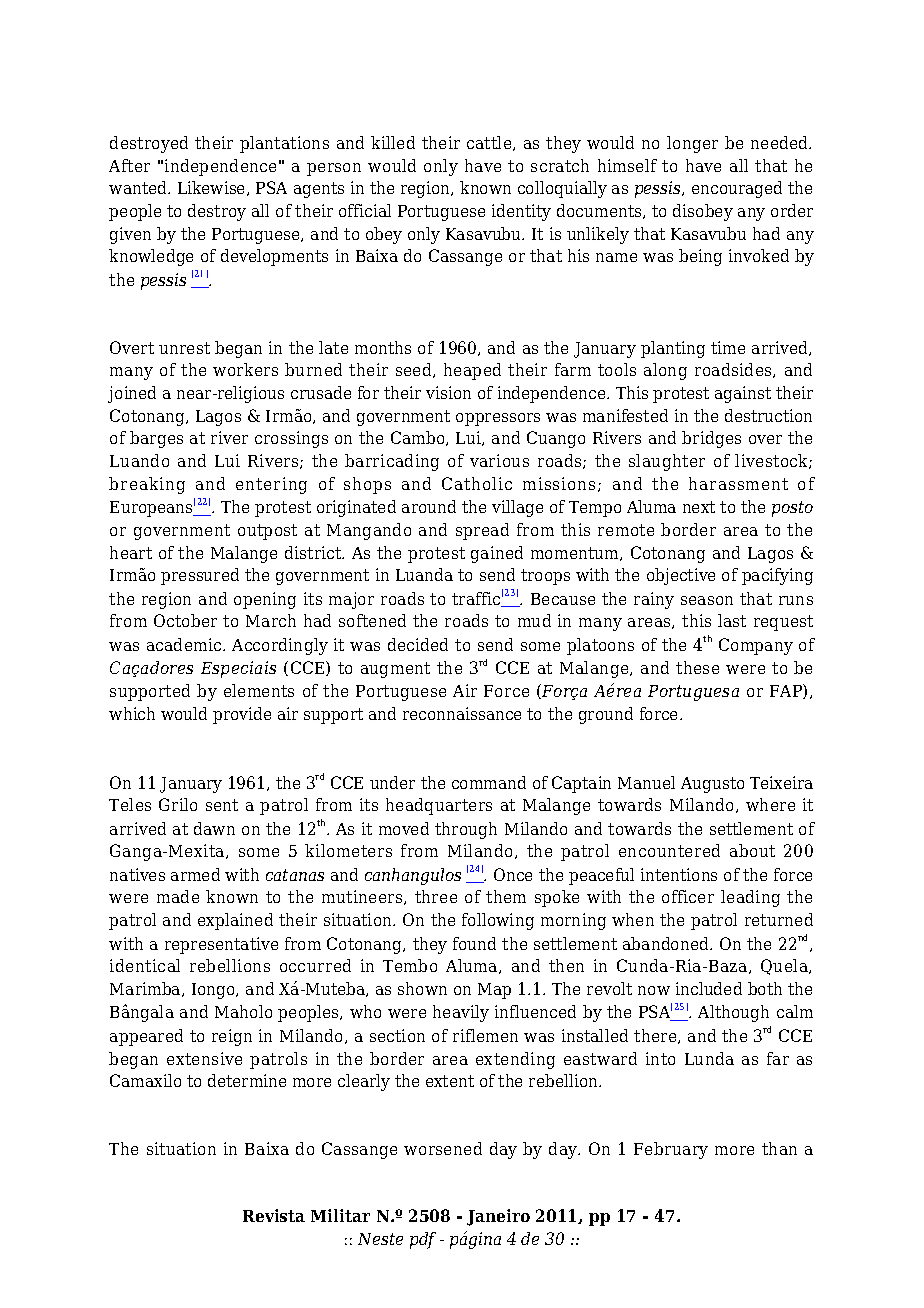 Image resolution: width=924 pixels, height=1308 pixels. Describe the element at coordinates (498, 1217) in the screenshot. I see `Janeiro` at that location.
